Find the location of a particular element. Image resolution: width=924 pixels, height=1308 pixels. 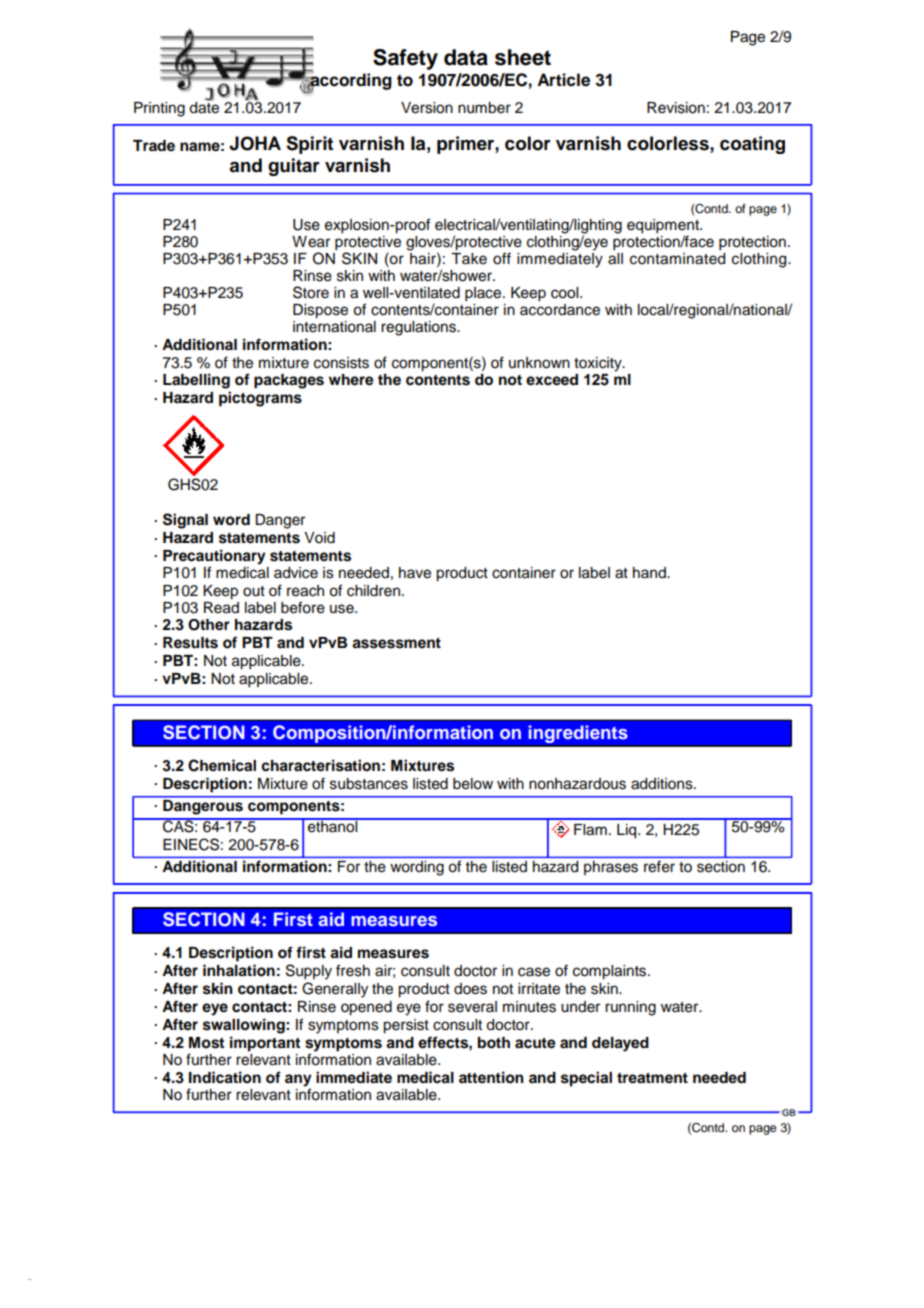

Version is located at coordinates (427, 108).
